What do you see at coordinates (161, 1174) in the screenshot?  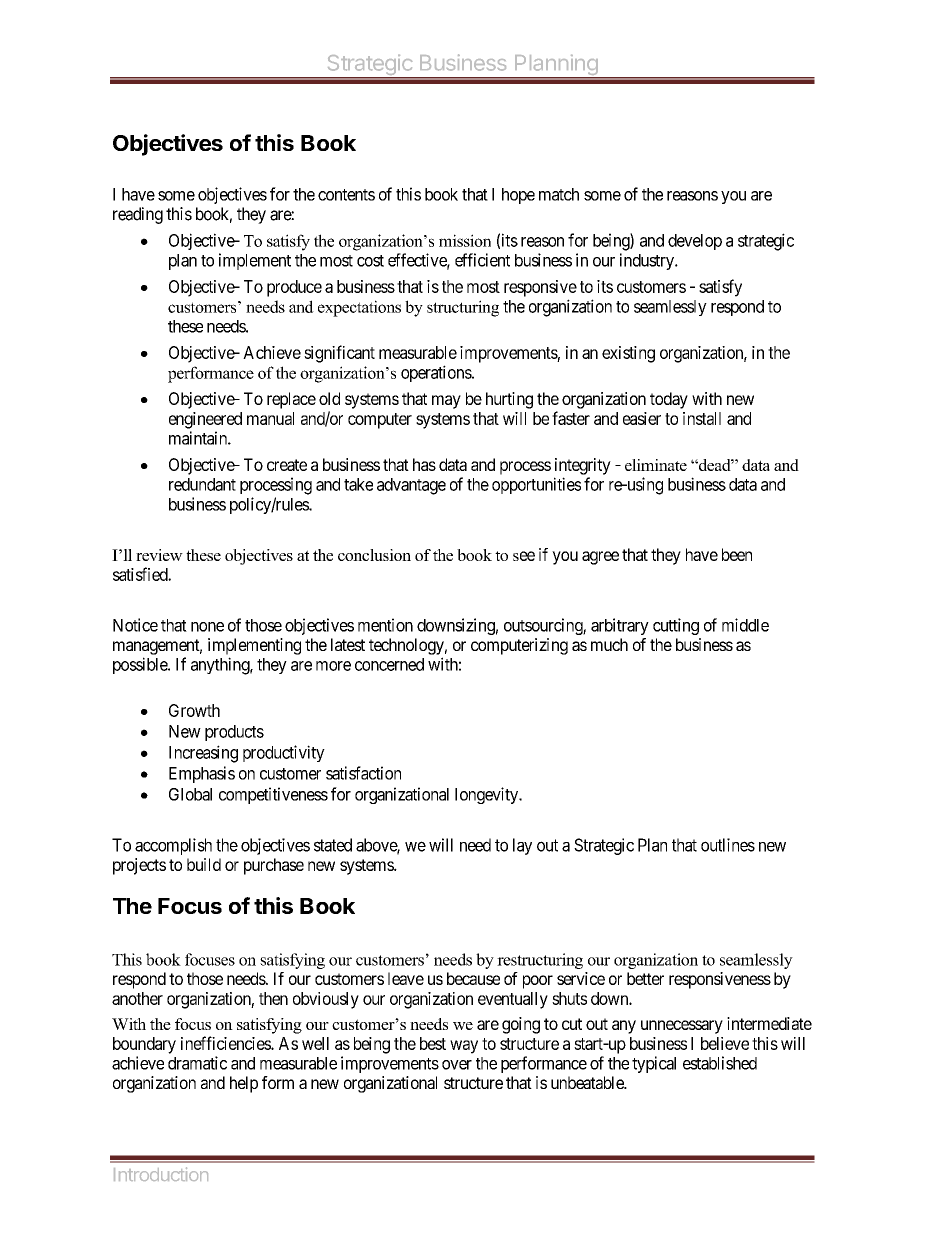 I see `Introduction` at bounding box center [161, 1174].
